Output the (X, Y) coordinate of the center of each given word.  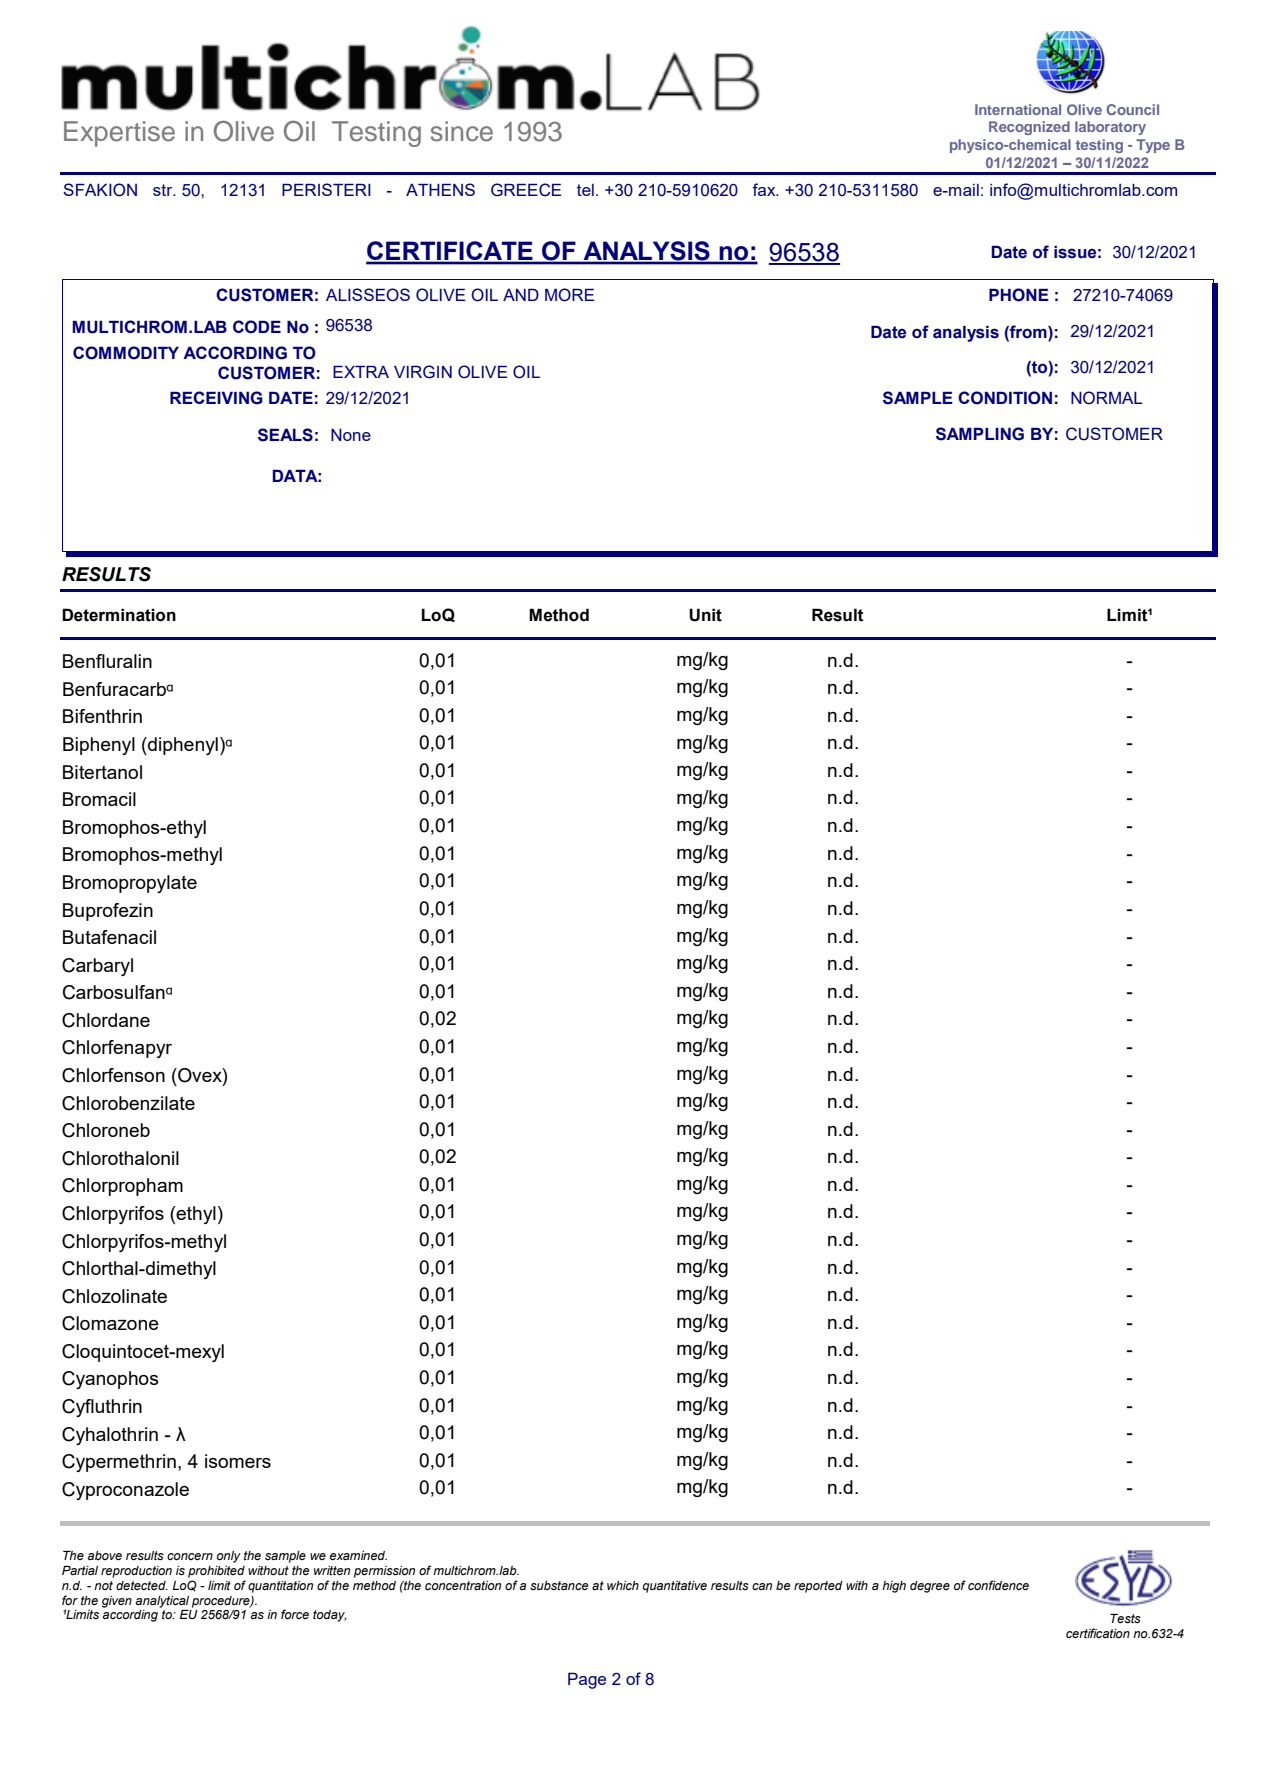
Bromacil (99, 799)
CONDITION (1005, 398)
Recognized (1029, 128)
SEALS (285, 435)
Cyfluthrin (102, 1408)
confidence (998, 1585)
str (164, 190)
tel (585, 190)
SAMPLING (980, 434)
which (623, 1585)
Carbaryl (97, 967)
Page (587, 1680)
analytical (162, 1602)
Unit (705, 615)
